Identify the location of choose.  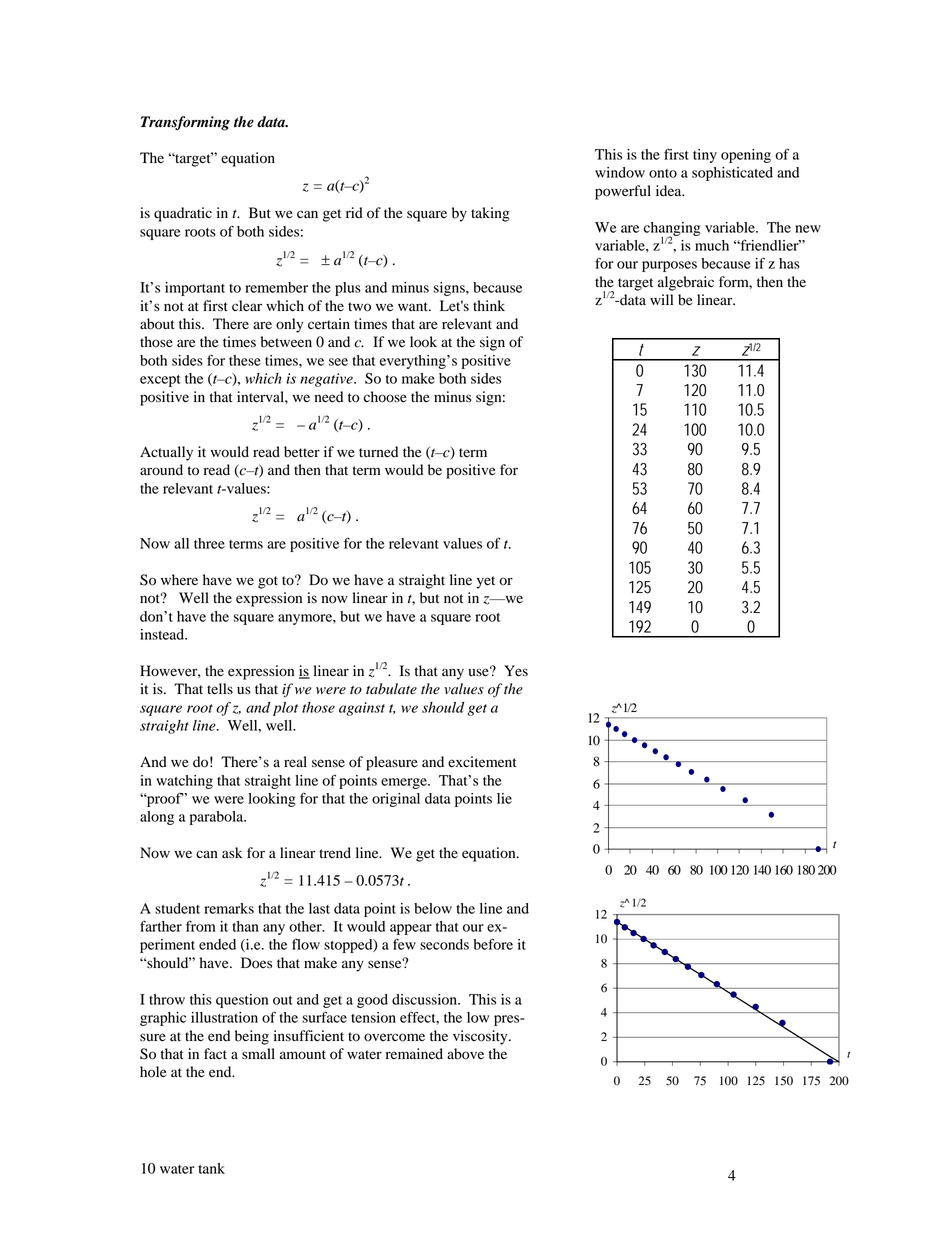
(385, 397).
